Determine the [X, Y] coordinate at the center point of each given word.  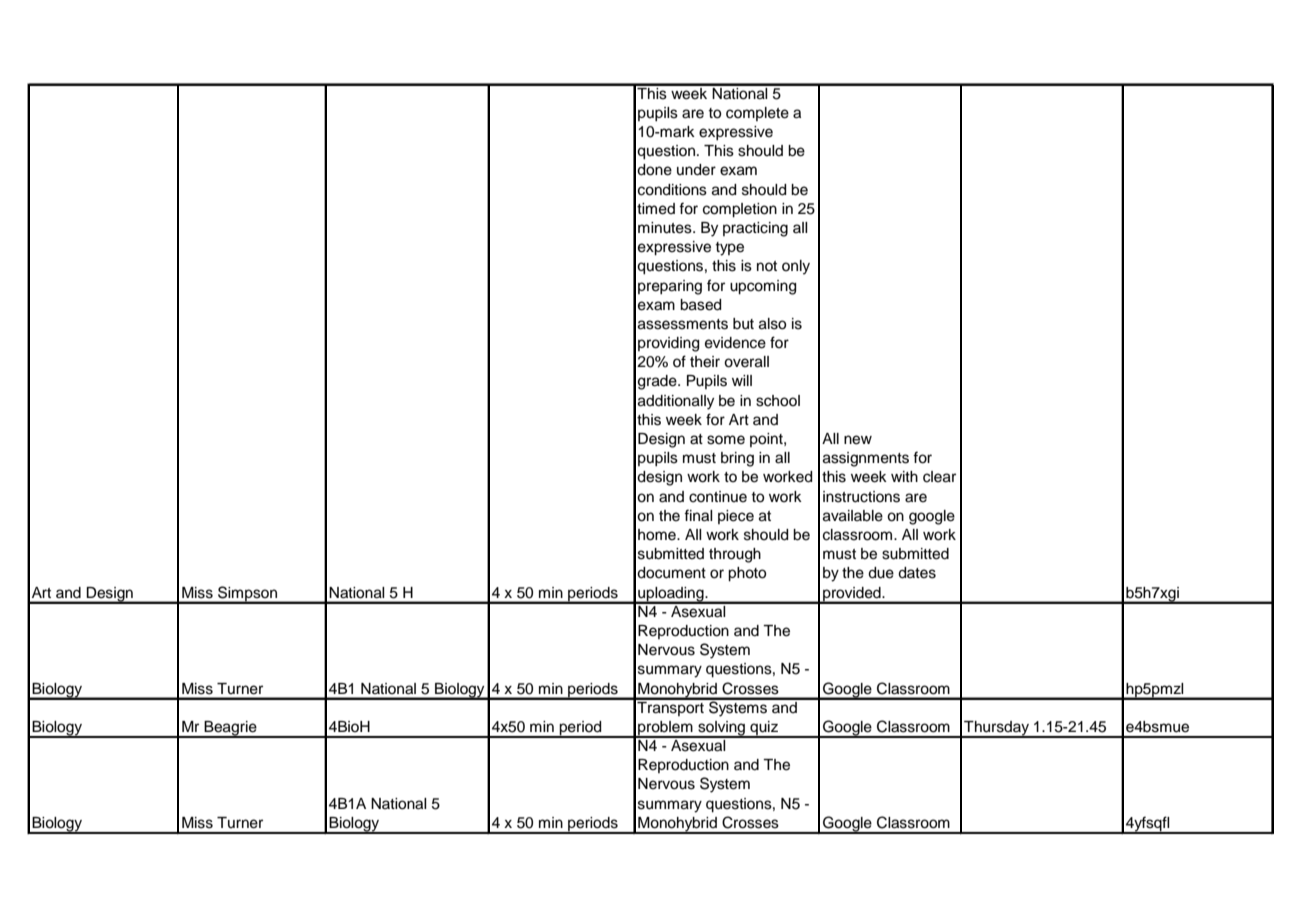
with [904, 476]
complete [757, 114]
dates [917, 573]
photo [747, 574]
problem [665, 729]
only [796, 267]
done [654, 170]
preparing [670, 287]
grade [658, 382]
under [696, 170]
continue [718, 497]
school [778, 401]
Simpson [247, 594]
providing [668, 344]
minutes [666, 228]
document [671, 573]
